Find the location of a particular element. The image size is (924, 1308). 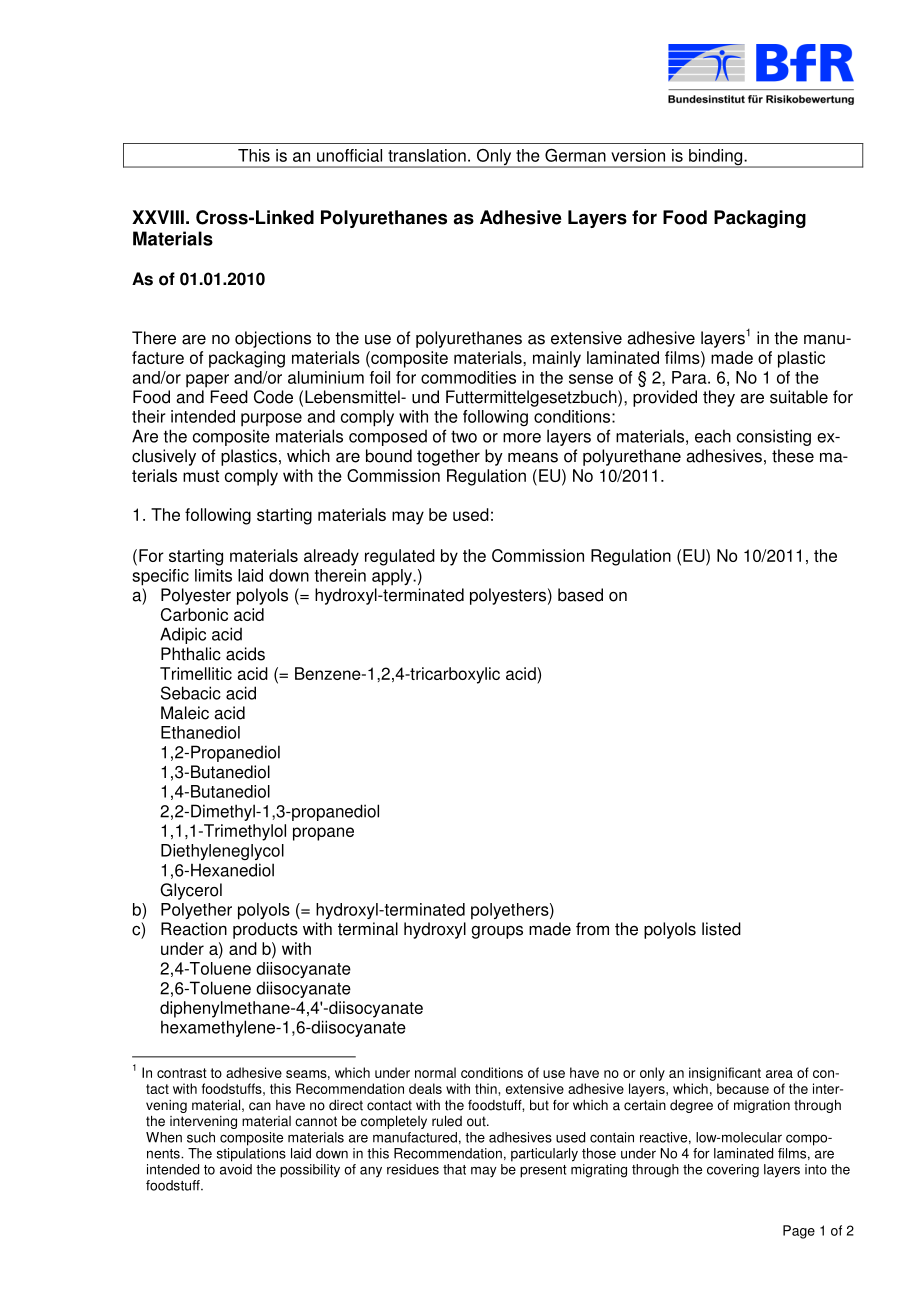

binding is located at coordinates (716, 158).
